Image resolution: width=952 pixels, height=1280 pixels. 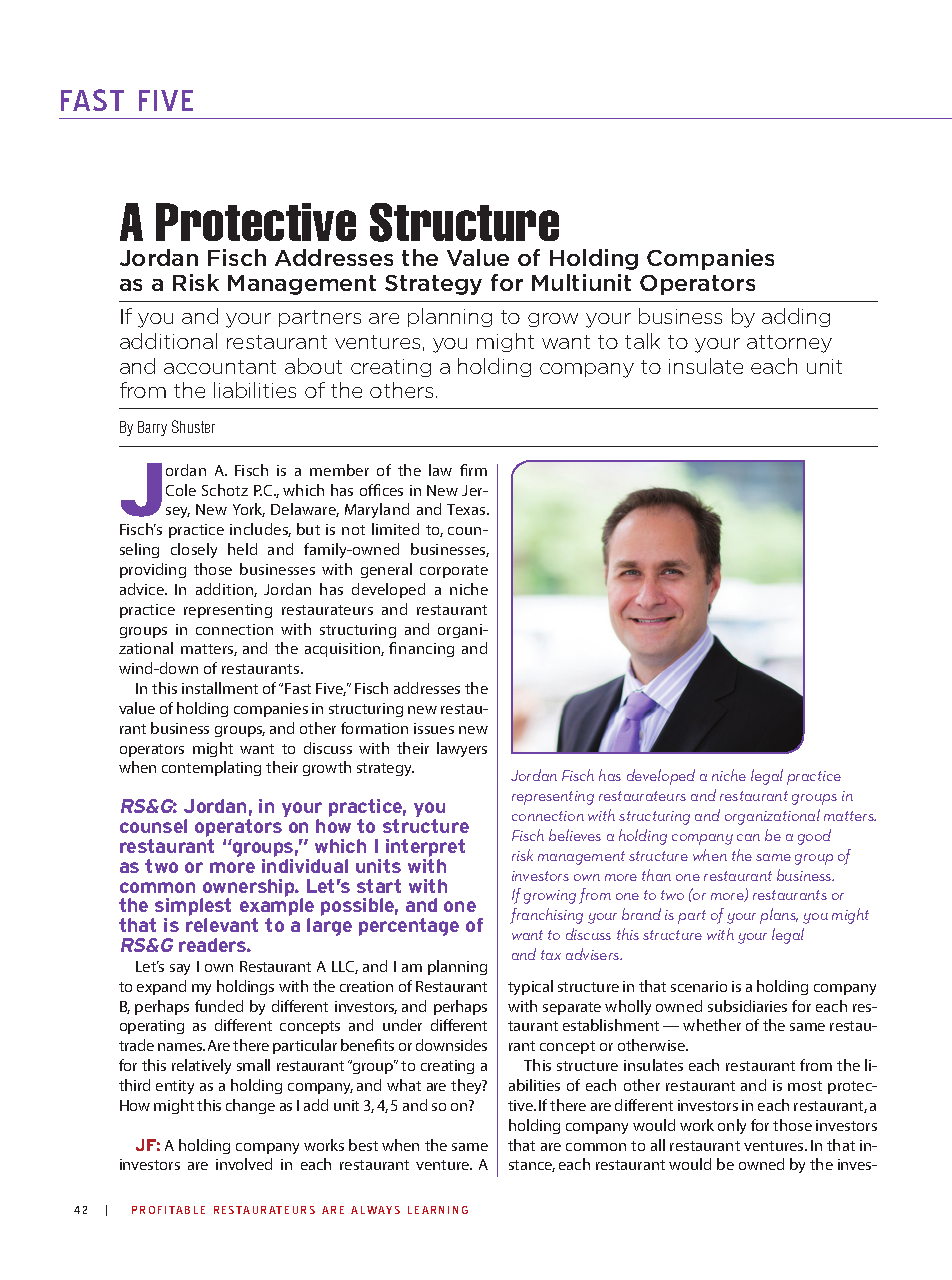 What do you see at coordinates (211, 768) in the screenshot?
I see `contemplating` at bounding box center [211, 768].
